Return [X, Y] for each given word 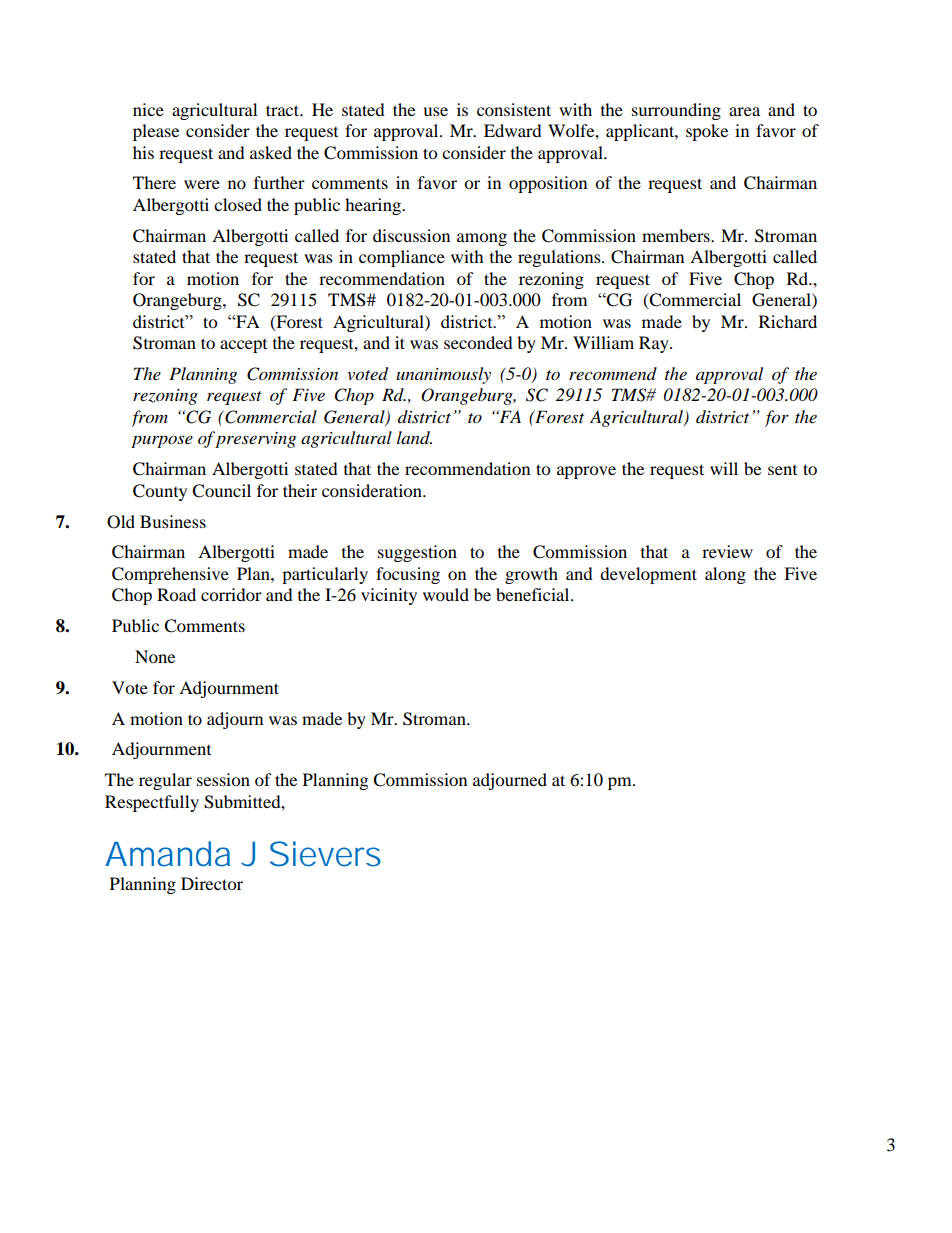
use [435, 111]
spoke [707, 132]
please [156, 132]
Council [221, 491]
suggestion [417, 553]
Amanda [167, 854]
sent [782, 470]
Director [212, 883]
